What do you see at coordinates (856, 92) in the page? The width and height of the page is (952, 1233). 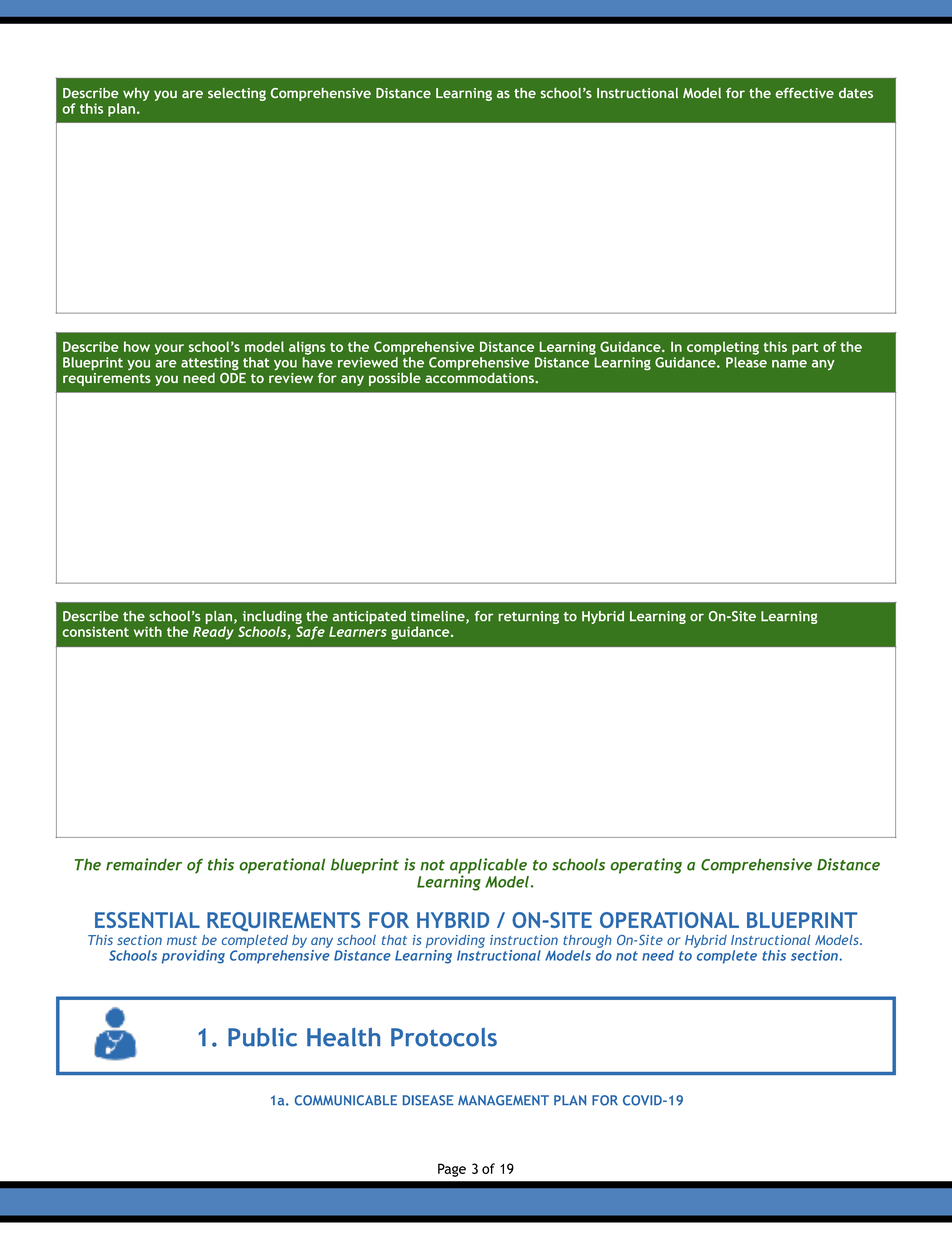 I see `dates` at bounding box center [856, 92].
